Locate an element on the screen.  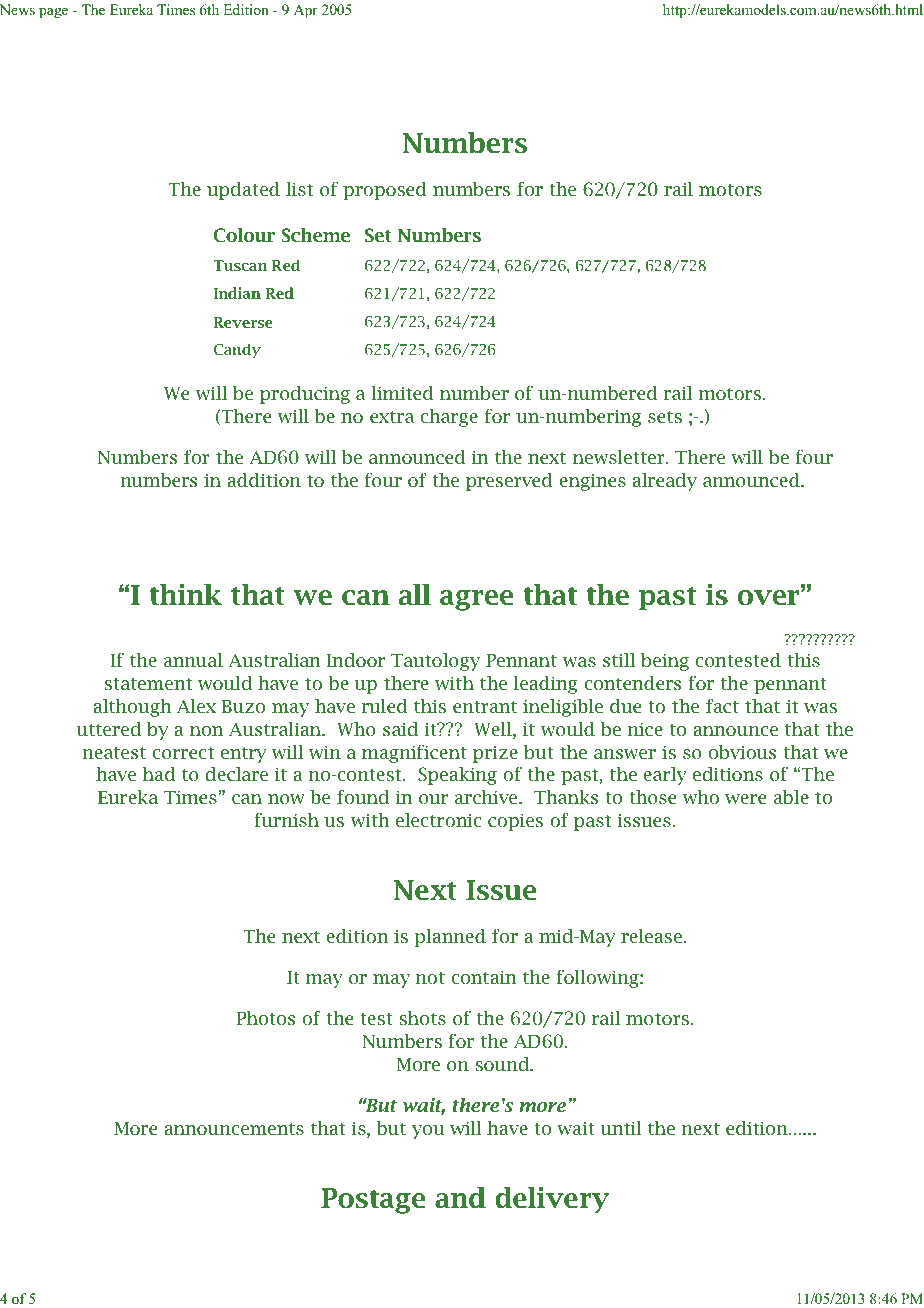
page is located at coordinates (53, 13).
